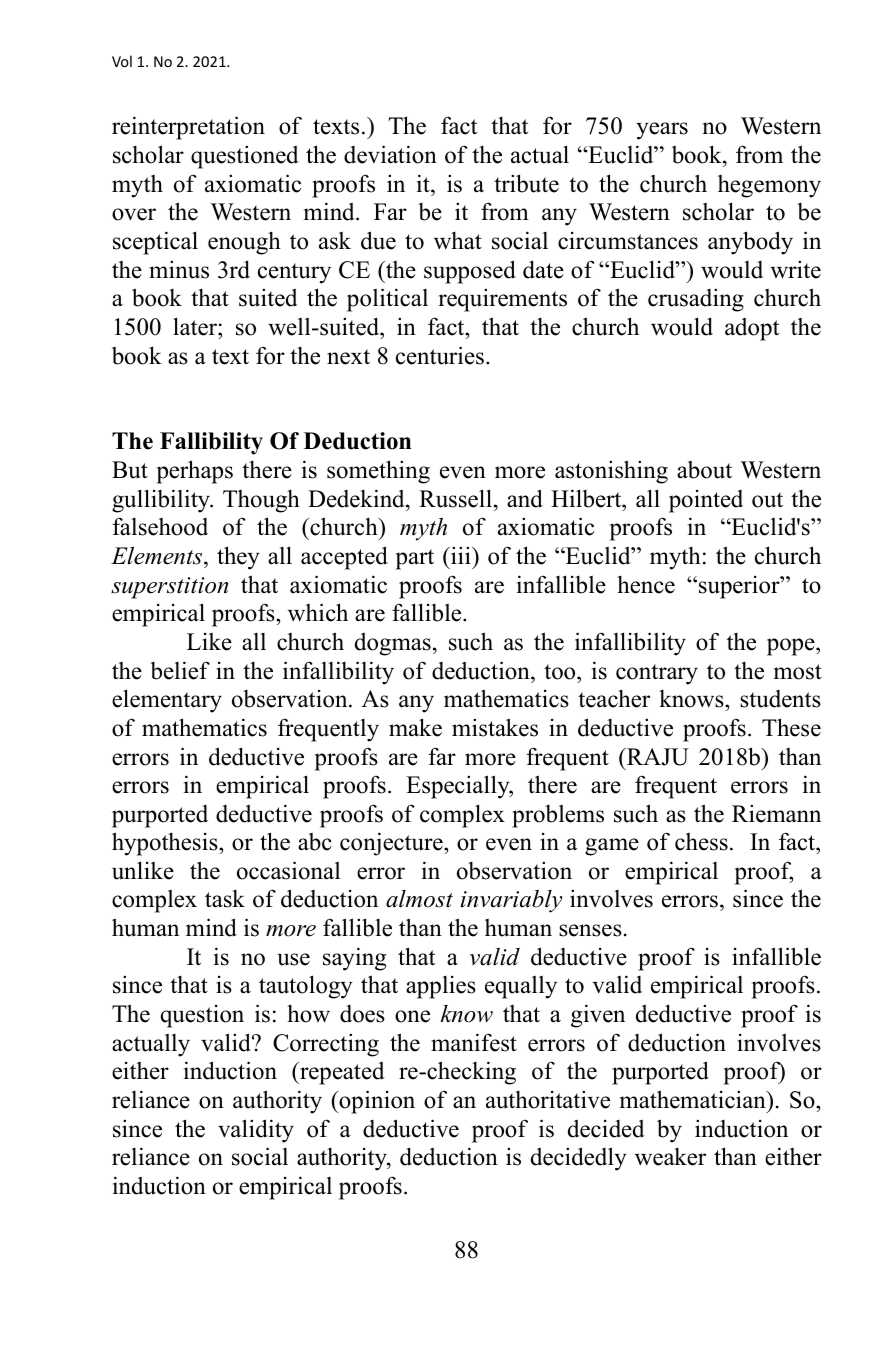  What do you see at coordinates (704, 470) in the screenshot?
I see `about` at bounding box center [704, 470].
